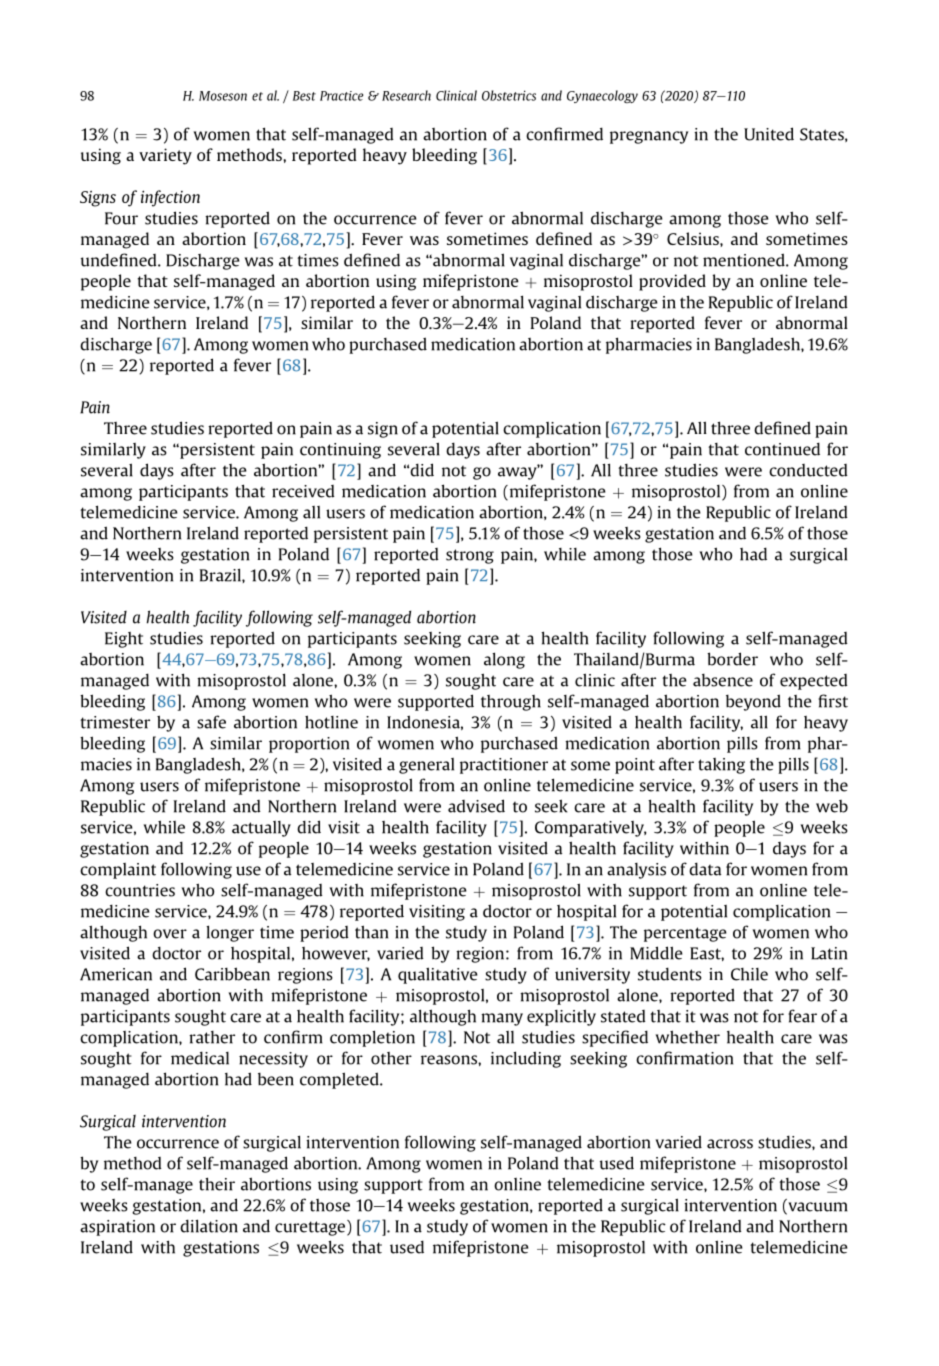 The image size is (939, 1366). Describe the element at coordinates (769, 134) in the screenshot. I see `United` at that location.
